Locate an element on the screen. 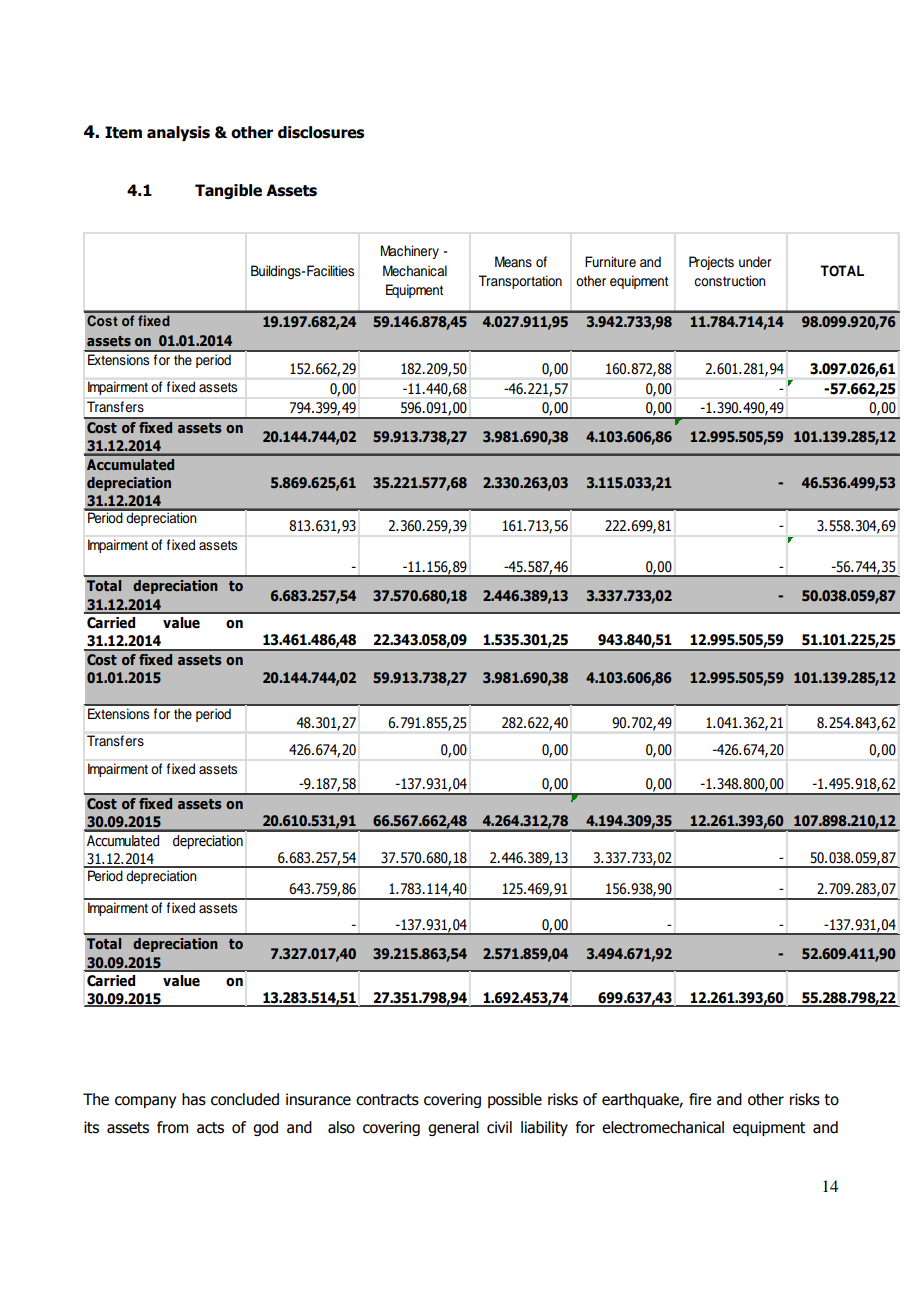  Projects is located at coordinates (711, 263).
